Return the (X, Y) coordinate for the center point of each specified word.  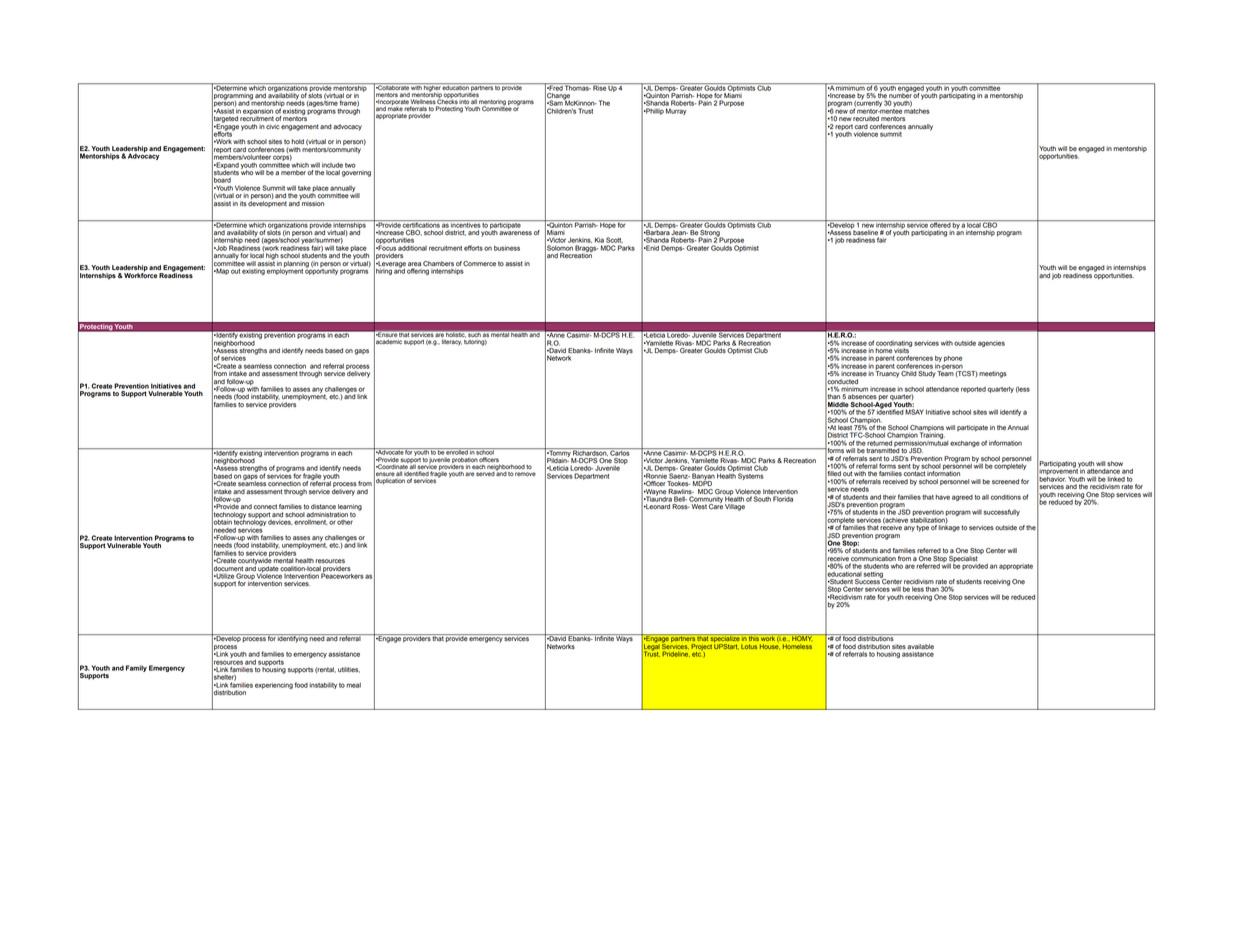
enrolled (457, 451)
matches (917, 110)
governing (356, 173)
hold (297, 141)
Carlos (620, 452)
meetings (993, 374)
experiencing (274, 685)
